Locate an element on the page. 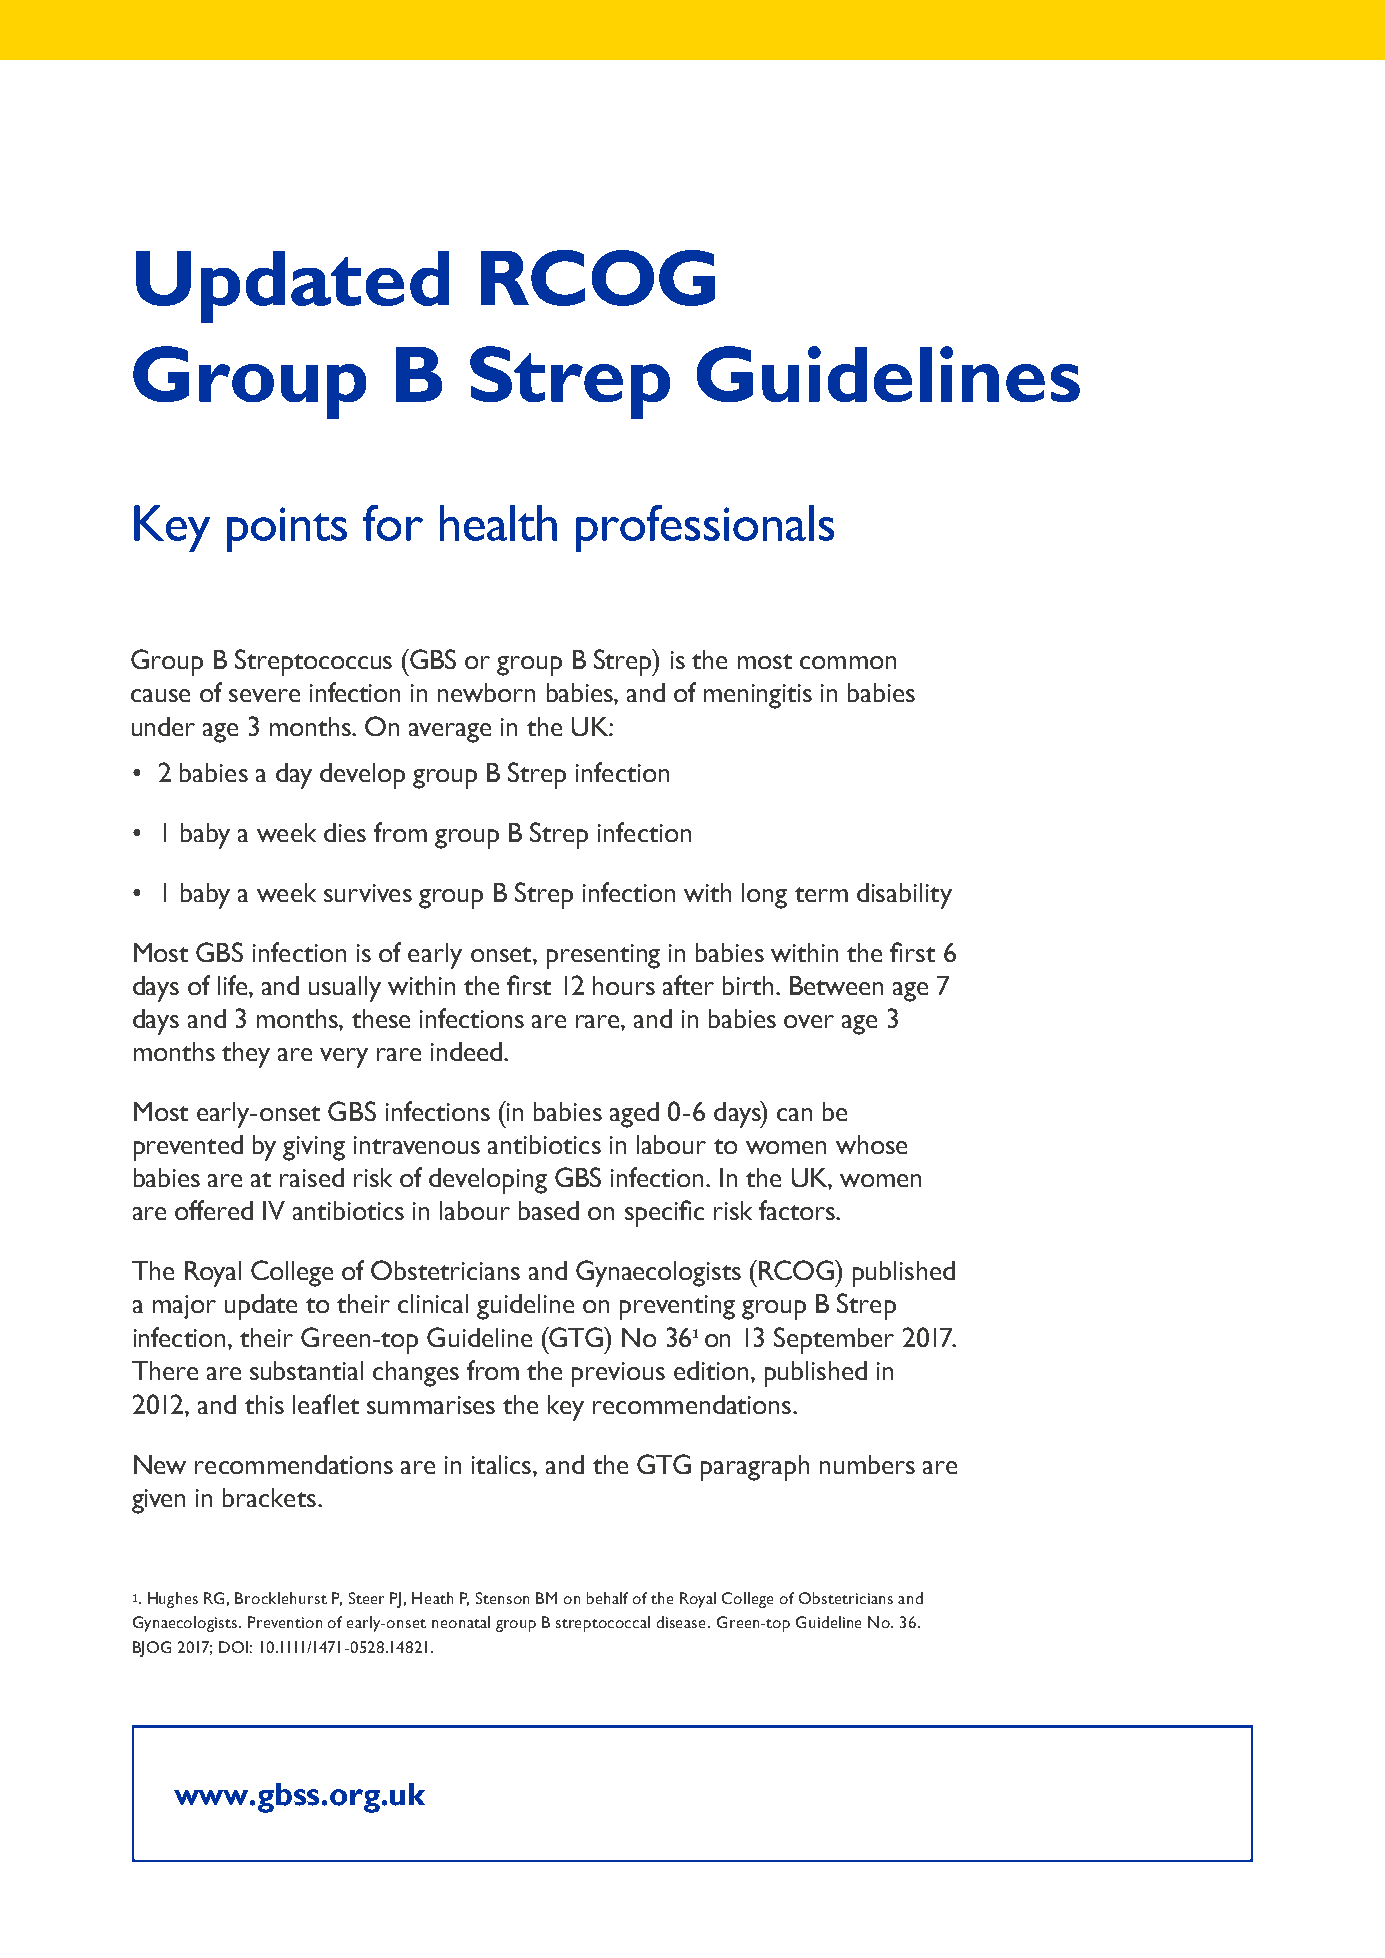 Image resolution: width=1385 pixels, height=1958 pixels. severe is located at coordinates (264, 695).
